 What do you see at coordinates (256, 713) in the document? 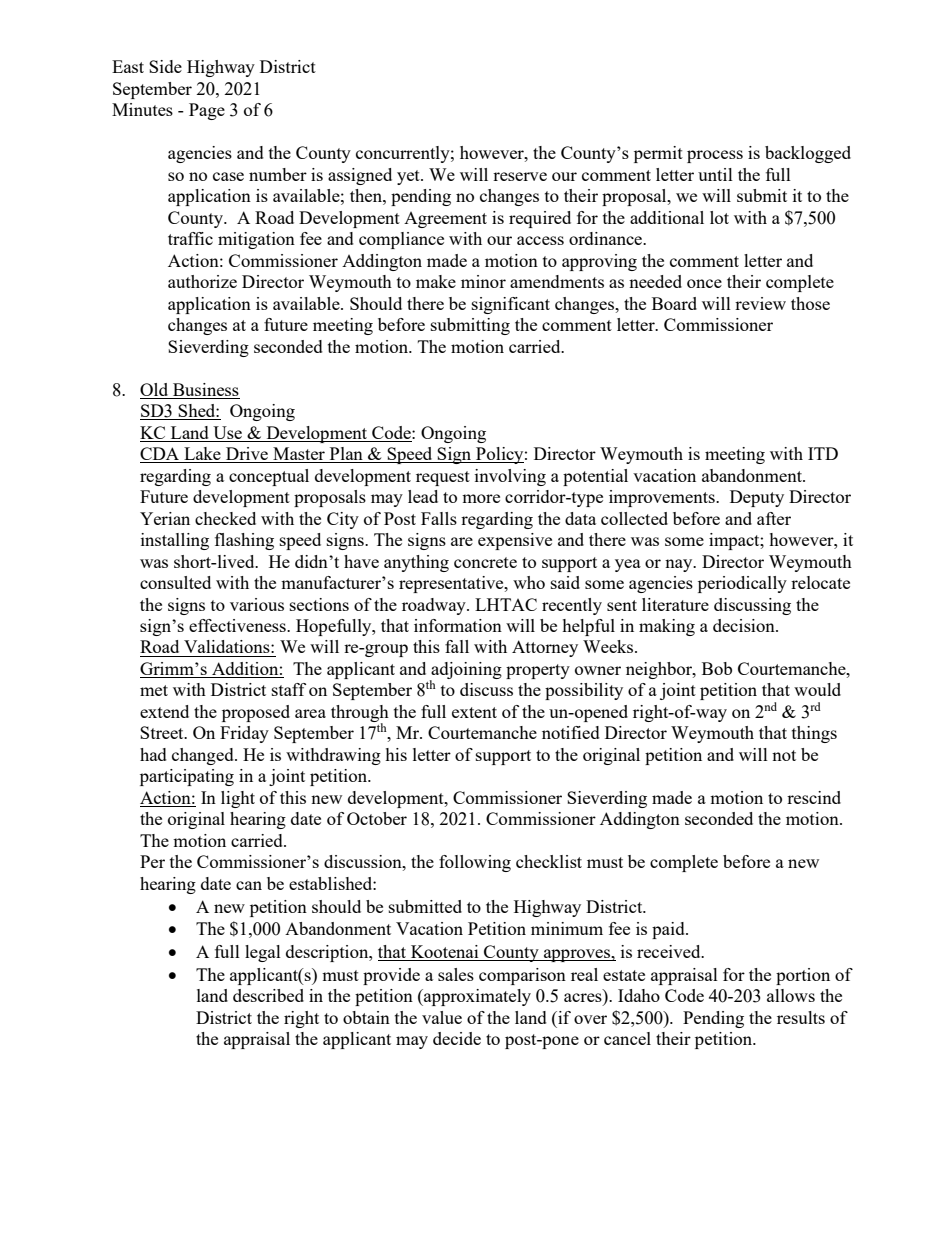
I see `proposed` at bounding box center [256, 713].
